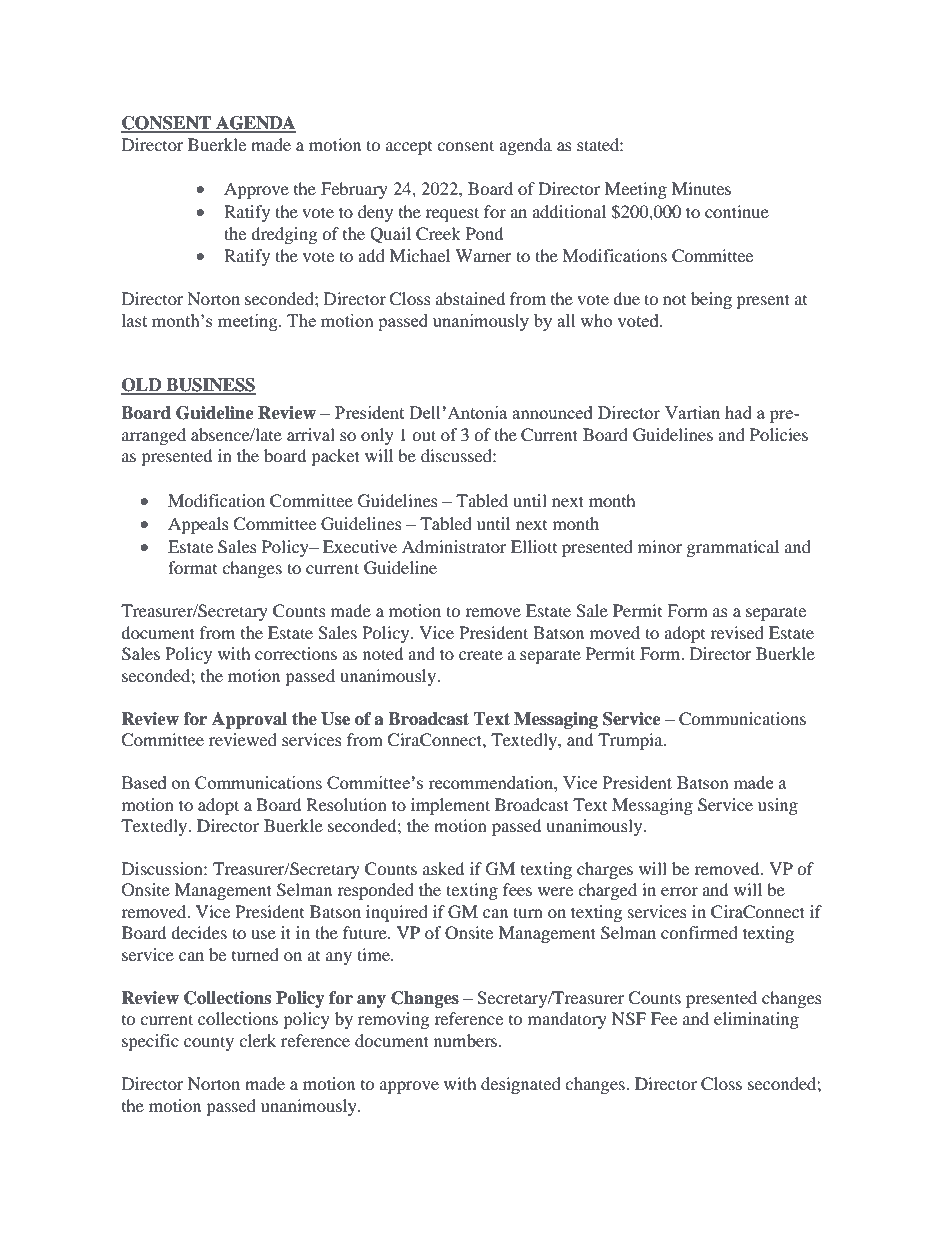 Image resolution: width=952 pixels, height=1233 pixels. What do you see at coordinates (481, 655) in the screenshot?
I see `create` at bounding box center [481, 655].
